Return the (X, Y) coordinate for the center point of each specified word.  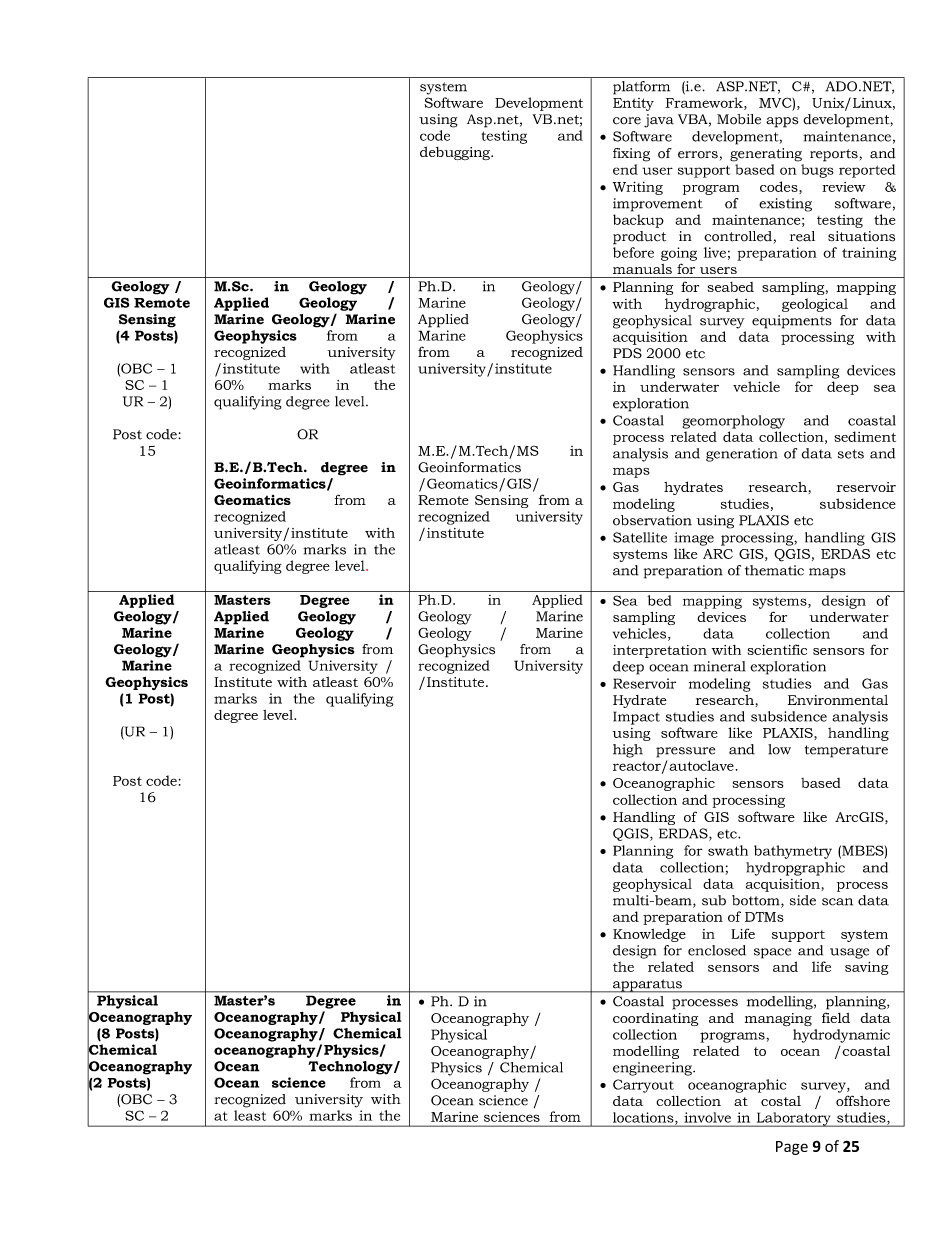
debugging (456, 153)
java (659, 121)
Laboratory (793, 1119)
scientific (777, 649)
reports (834, 155)
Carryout (643, 1086)
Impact (636, 718)
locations (644, 1118)
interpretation (660, 651)
